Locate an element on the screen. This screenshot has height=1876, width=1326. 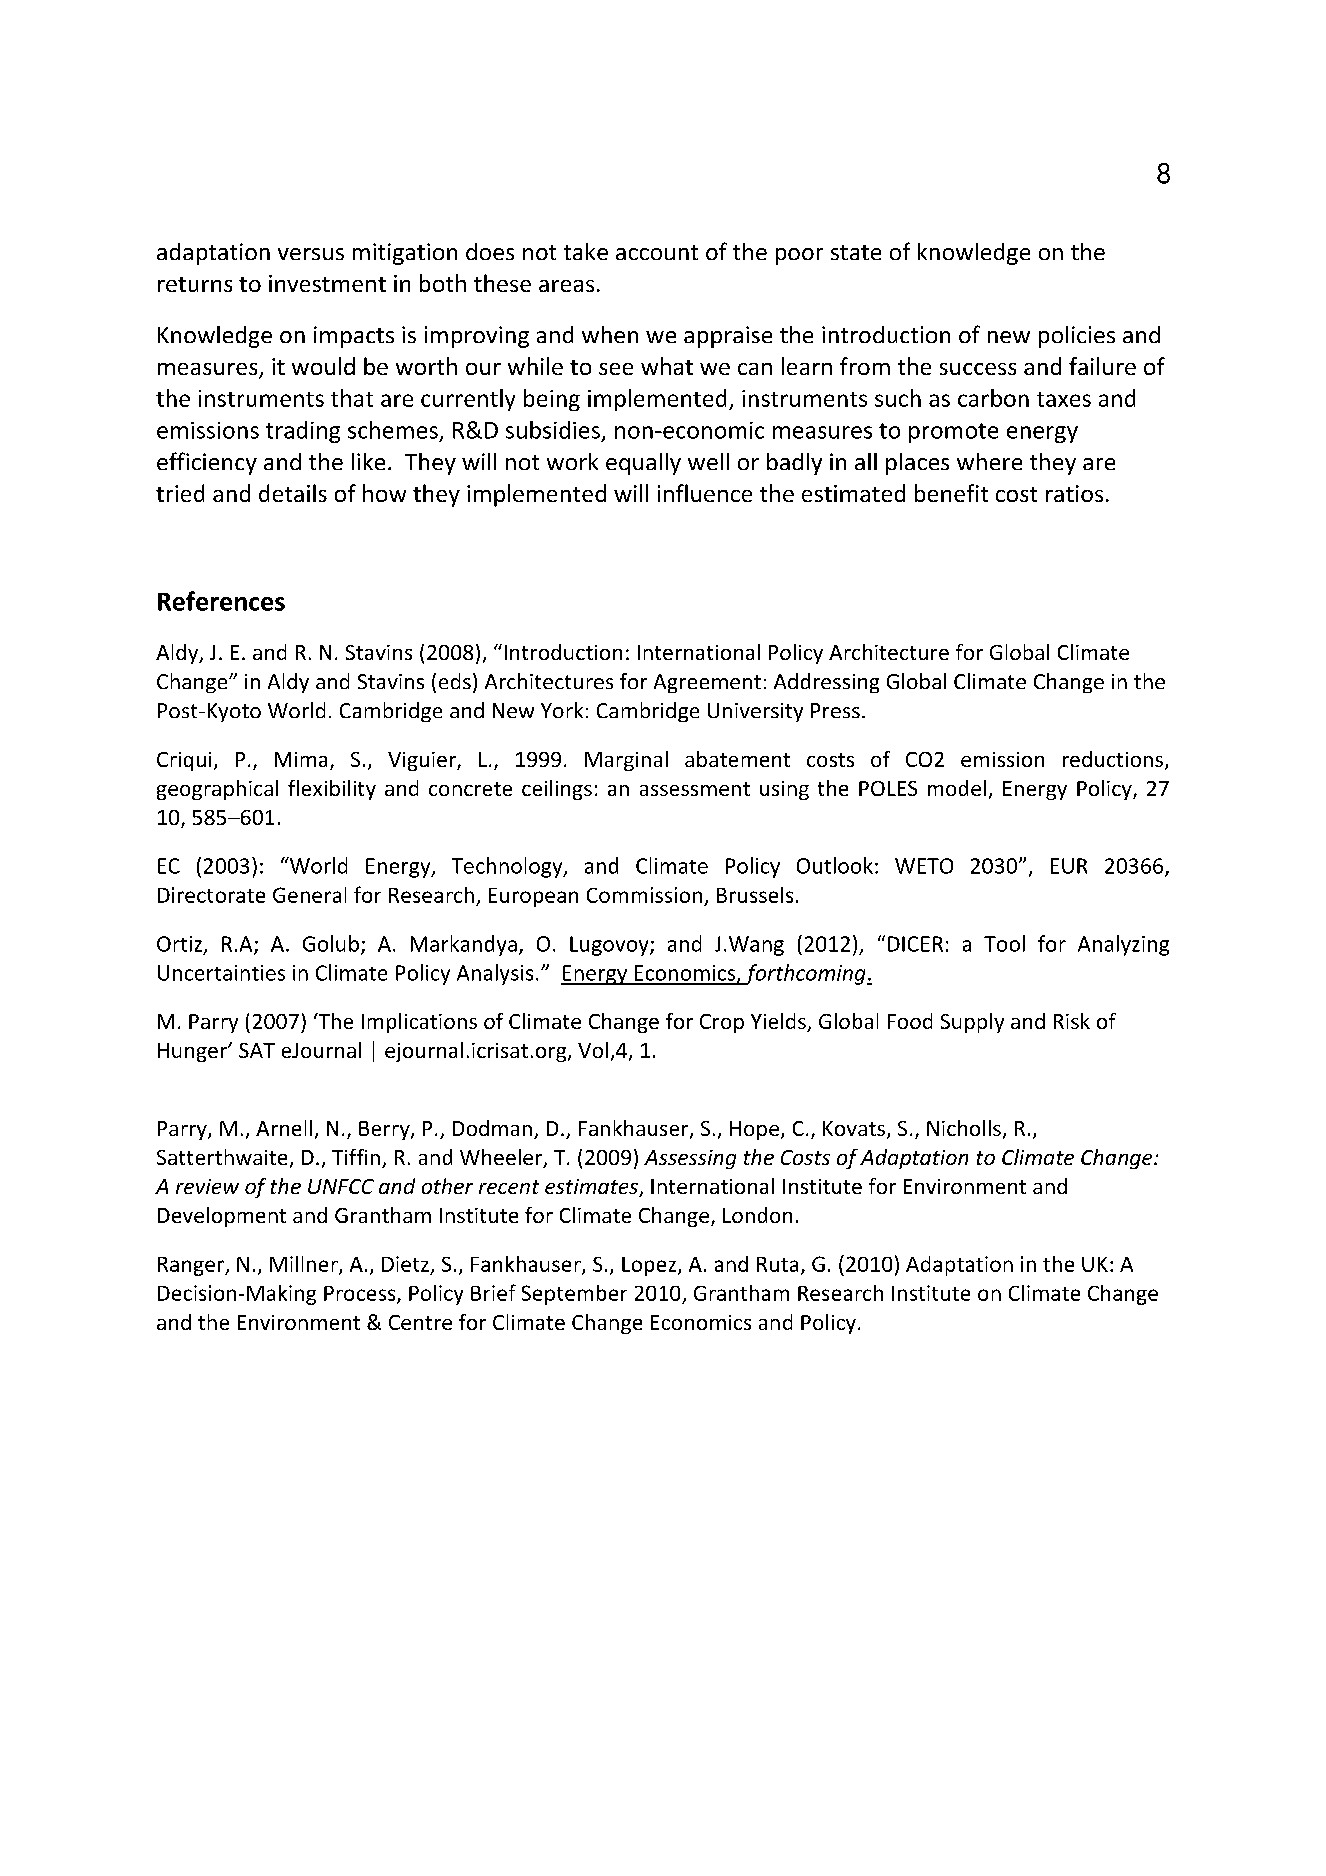
policies is located at coordinates (1077, 337).
